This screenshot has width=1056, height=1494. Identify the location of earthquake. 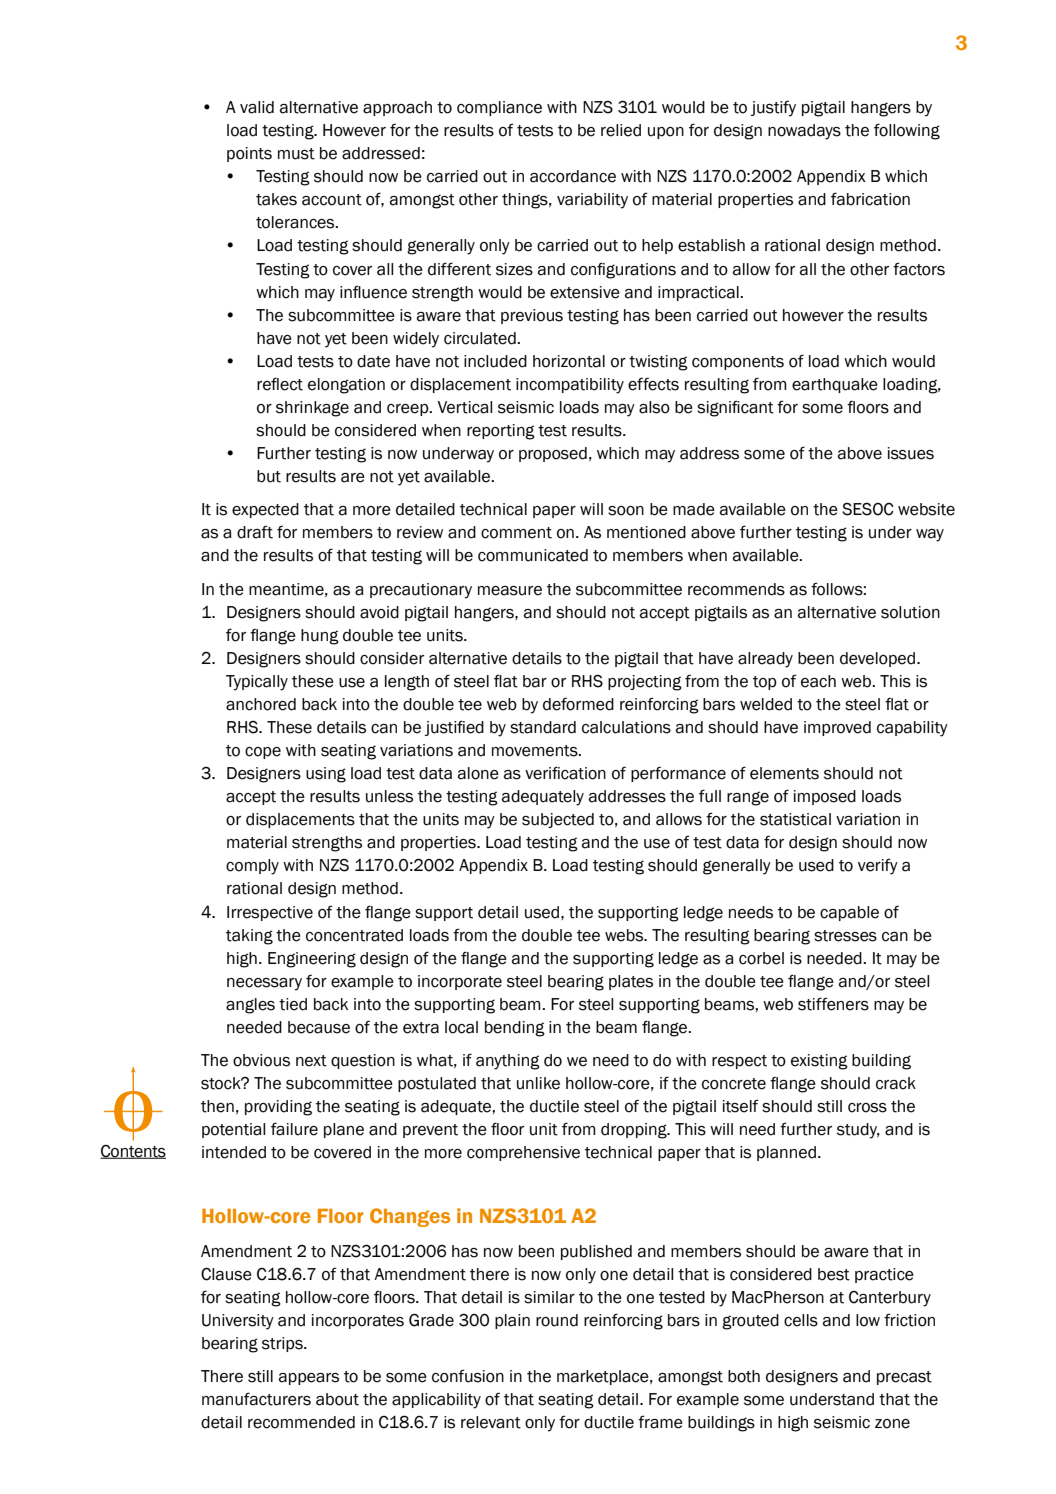
(835, 385).
